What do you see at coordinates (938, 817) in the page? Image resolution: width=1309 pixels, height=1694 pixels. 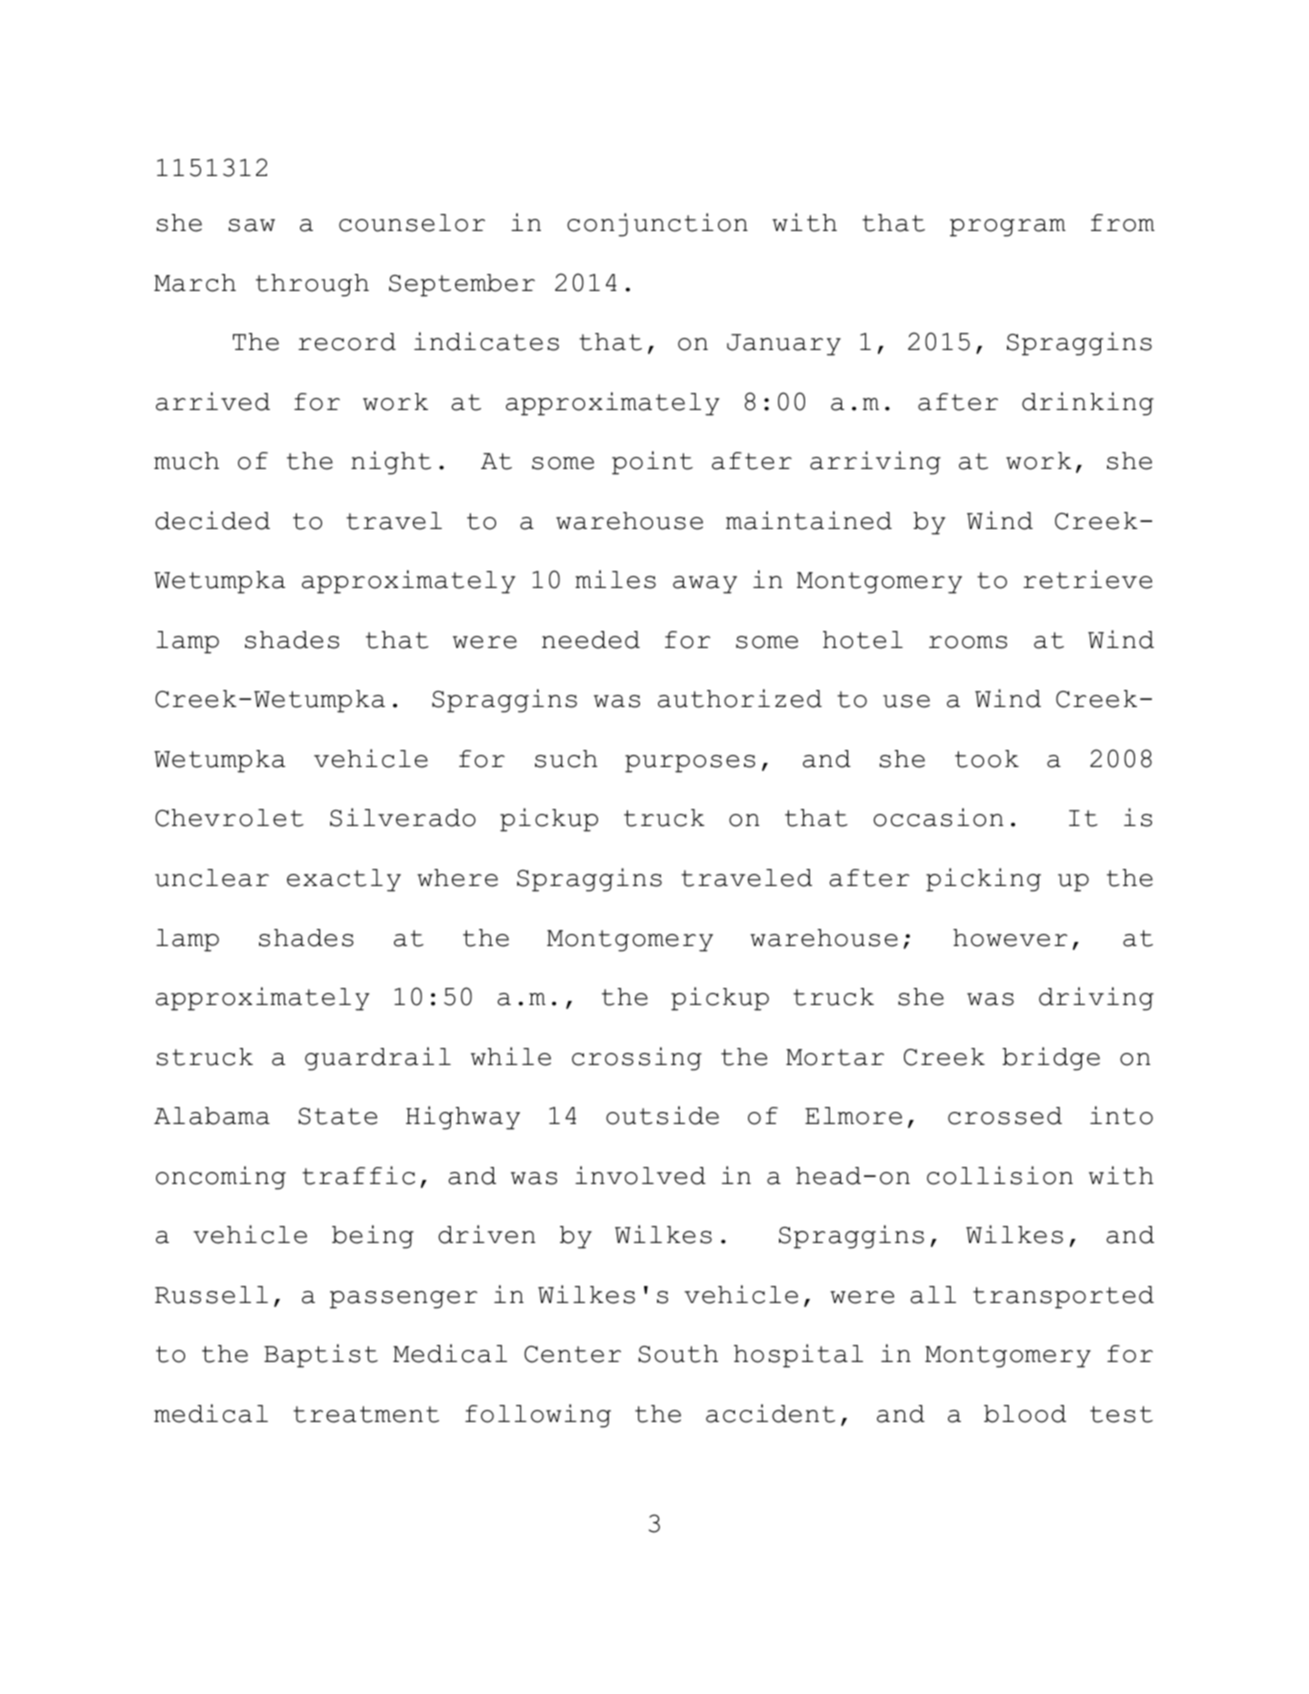 I see `occasion` at bounding box center [938, 817].
